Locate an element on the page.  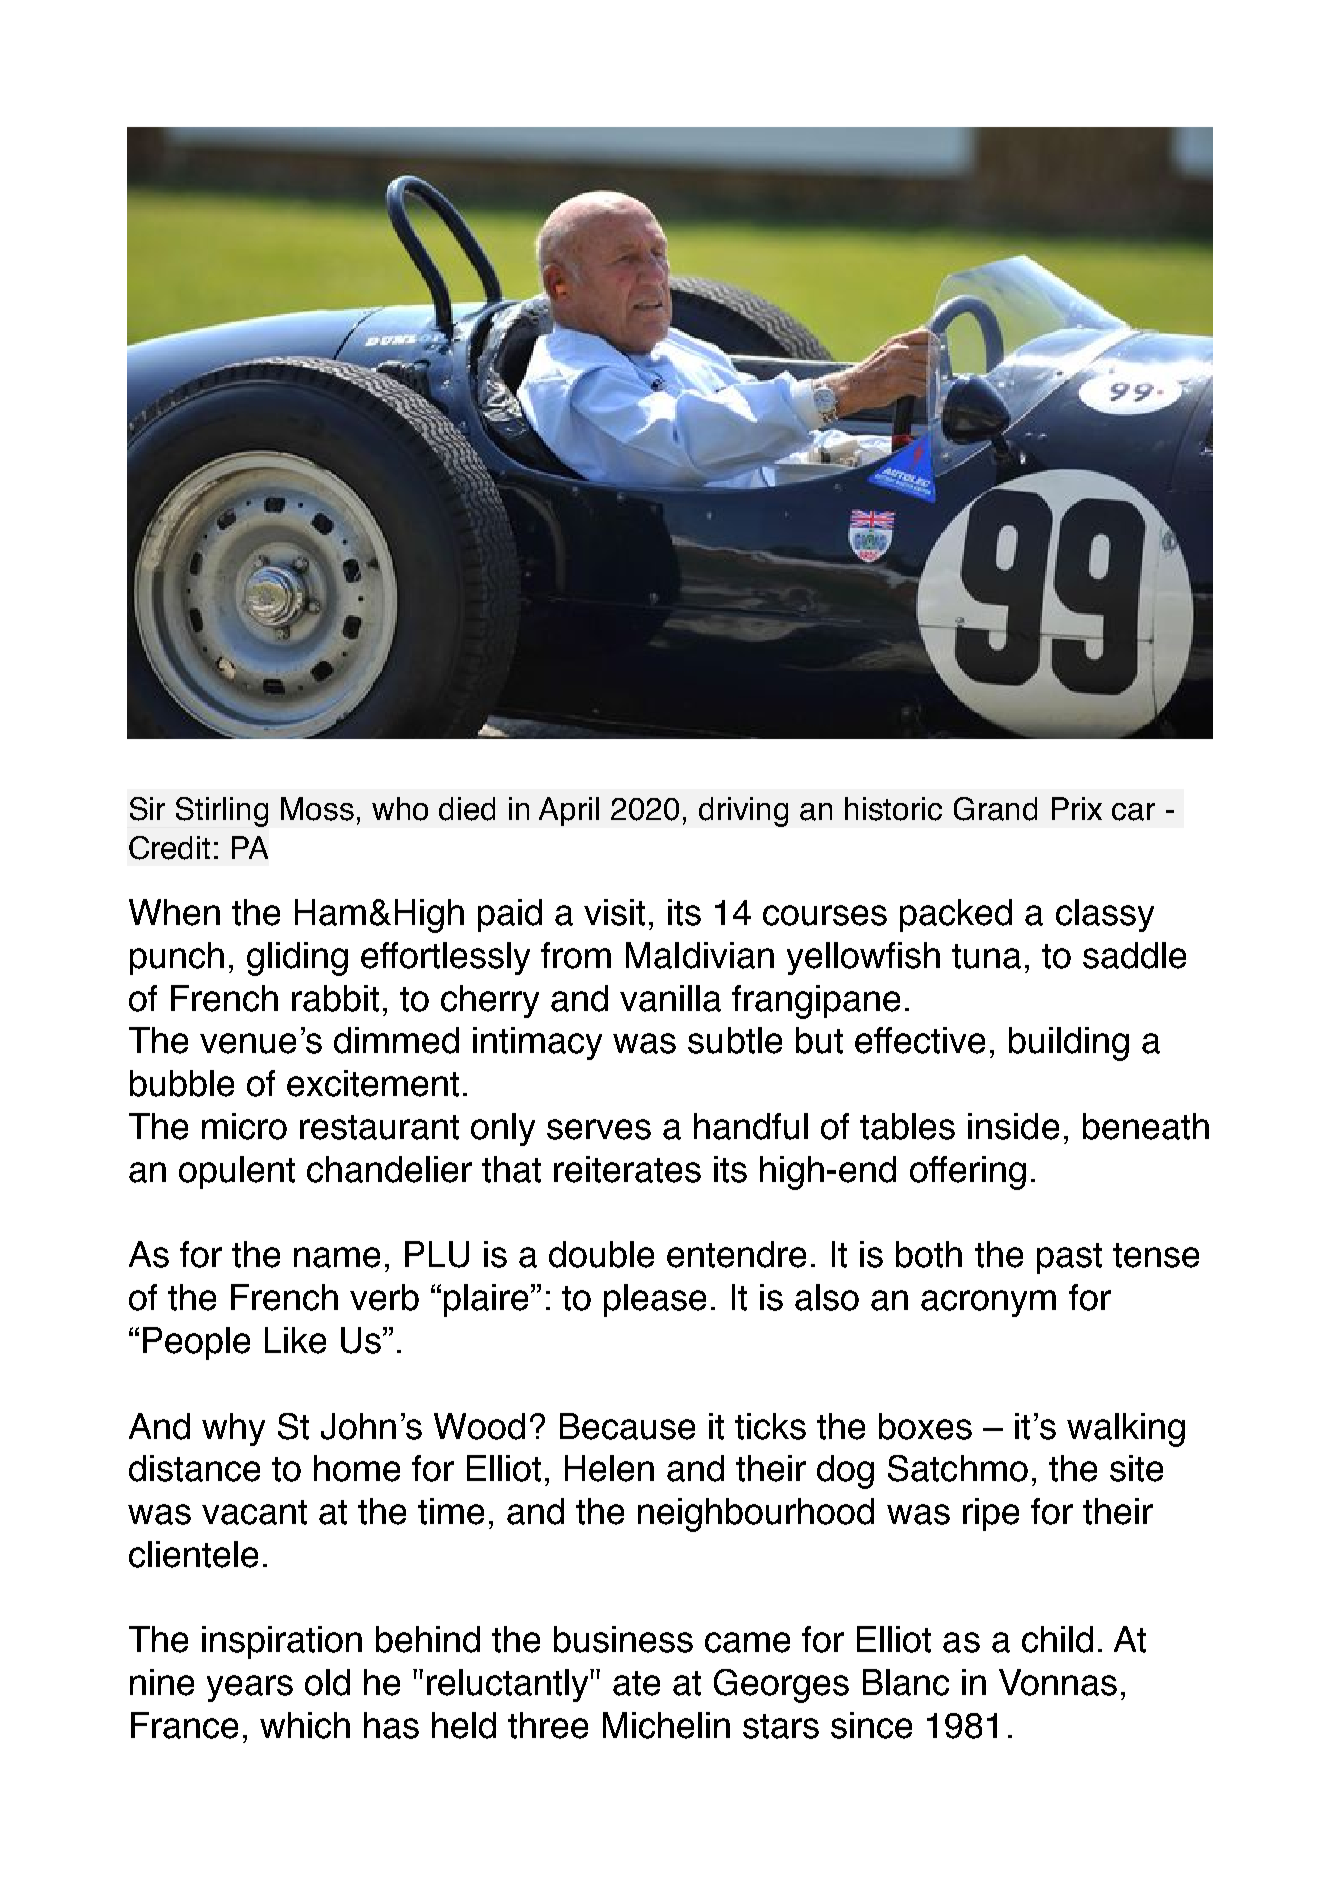
Michelin is located at coordinates (666, 1725).
